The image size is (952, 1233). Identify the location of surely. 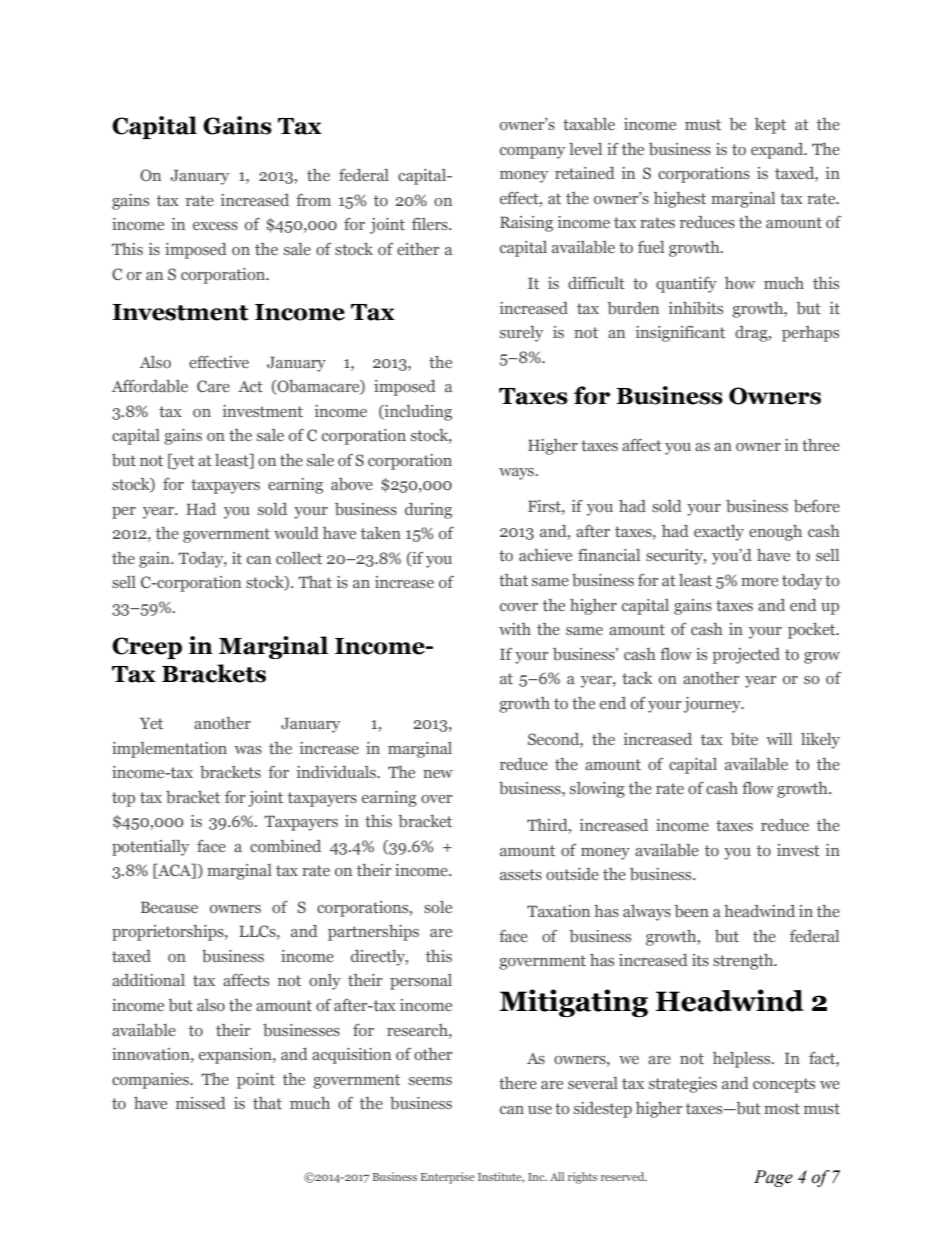
(521, 334).
